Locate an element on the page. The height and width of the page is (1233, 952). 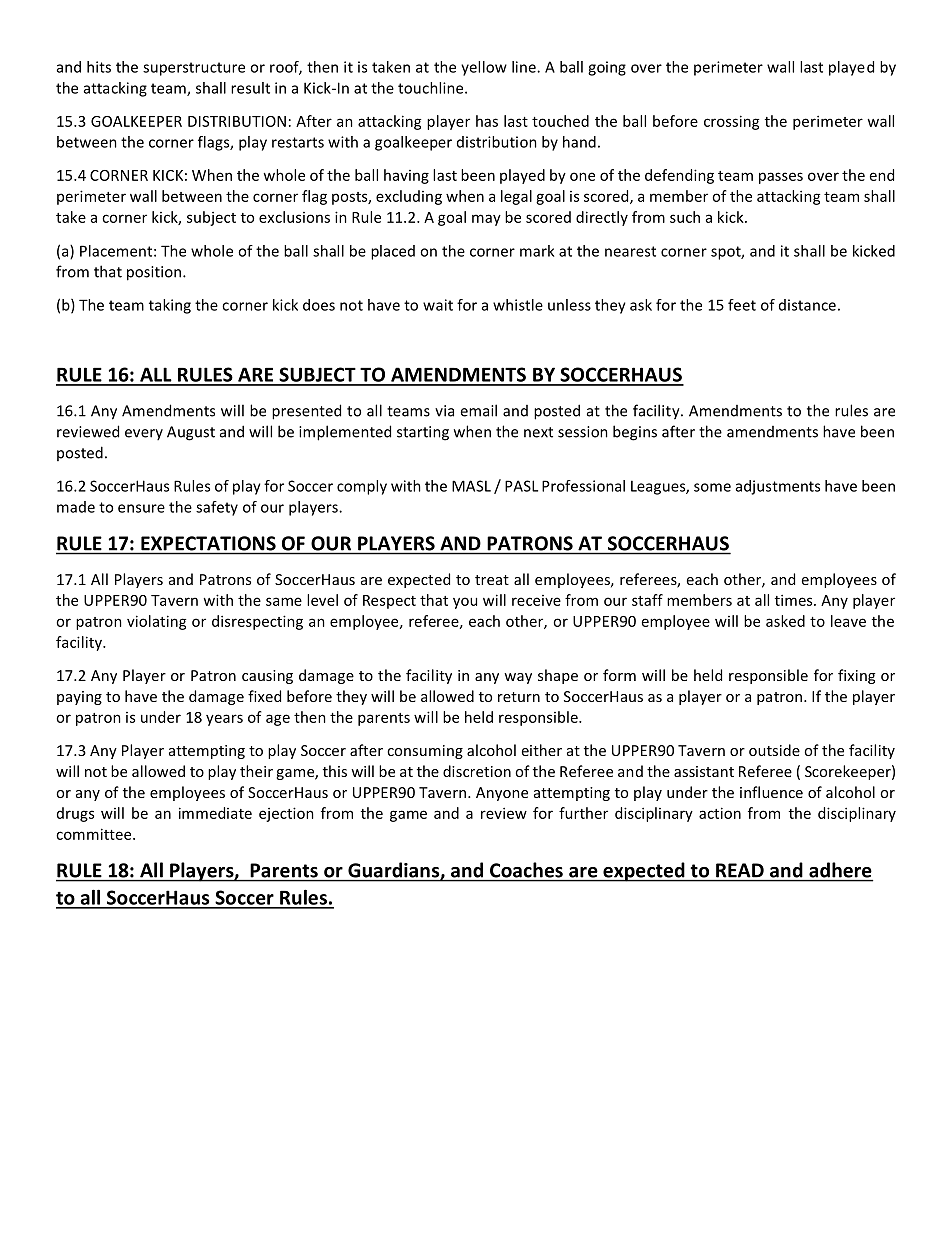
yellow is located at coordinates (484, 68).
